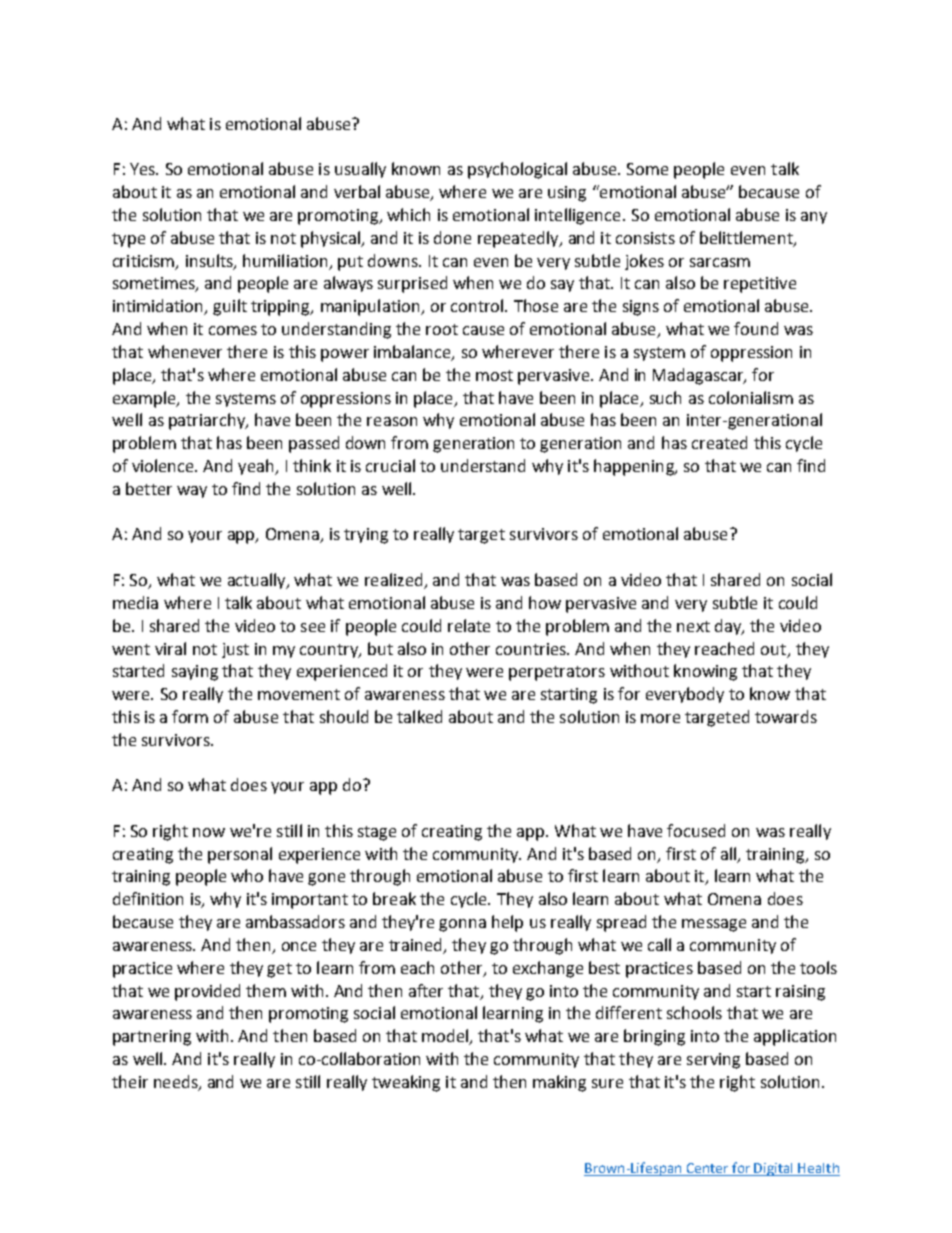 The image size is (952, 1233). I want to click on patriarchy, so click(208, 421).
